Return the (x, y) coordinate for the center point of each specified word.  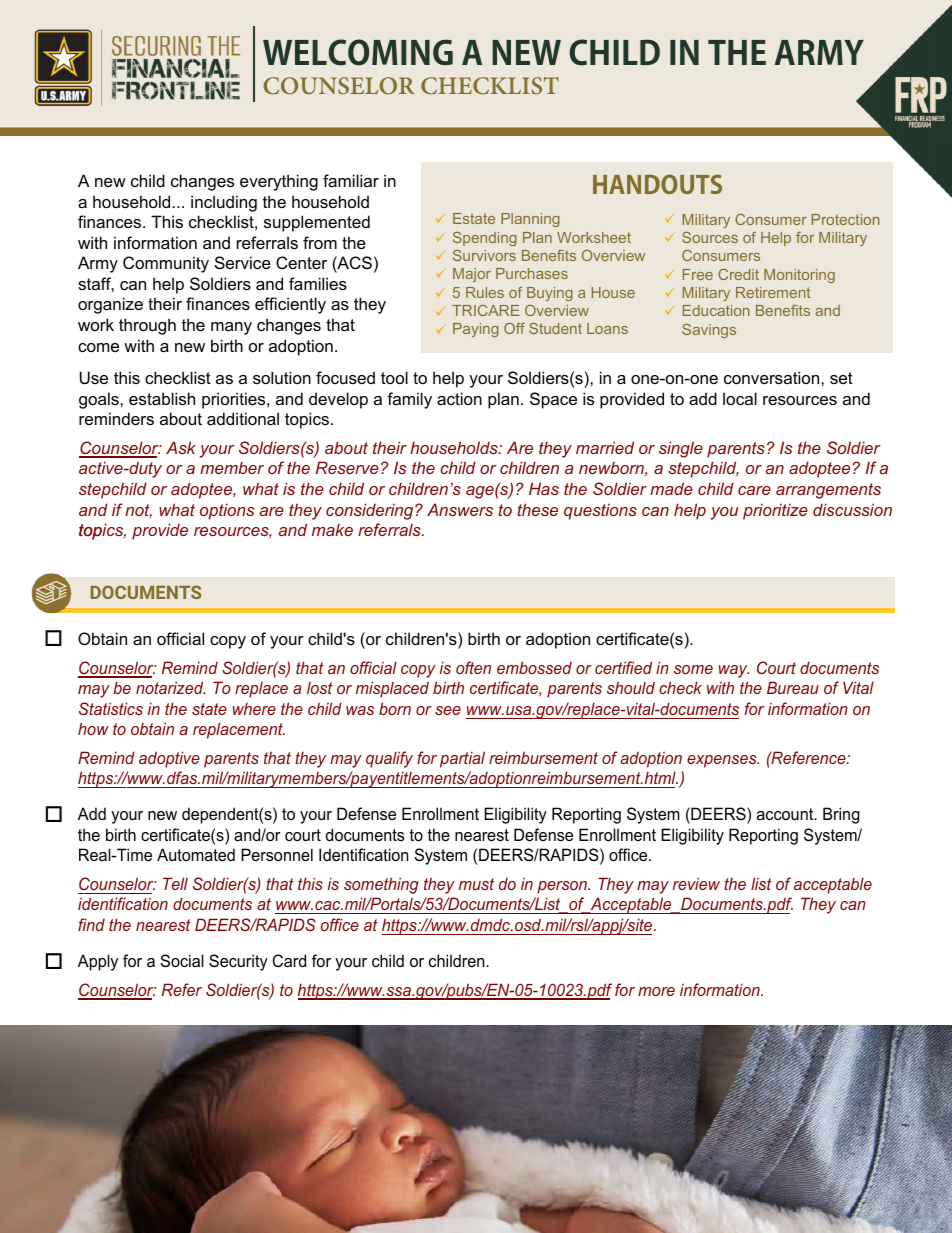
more (656, 991)
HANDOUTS (657, 184)
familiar (351, 180)
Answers (460, 509)
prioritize (775, 511)
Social (182, 960)
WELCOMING (358, 52)
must (476, 884)
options (227, 511)
